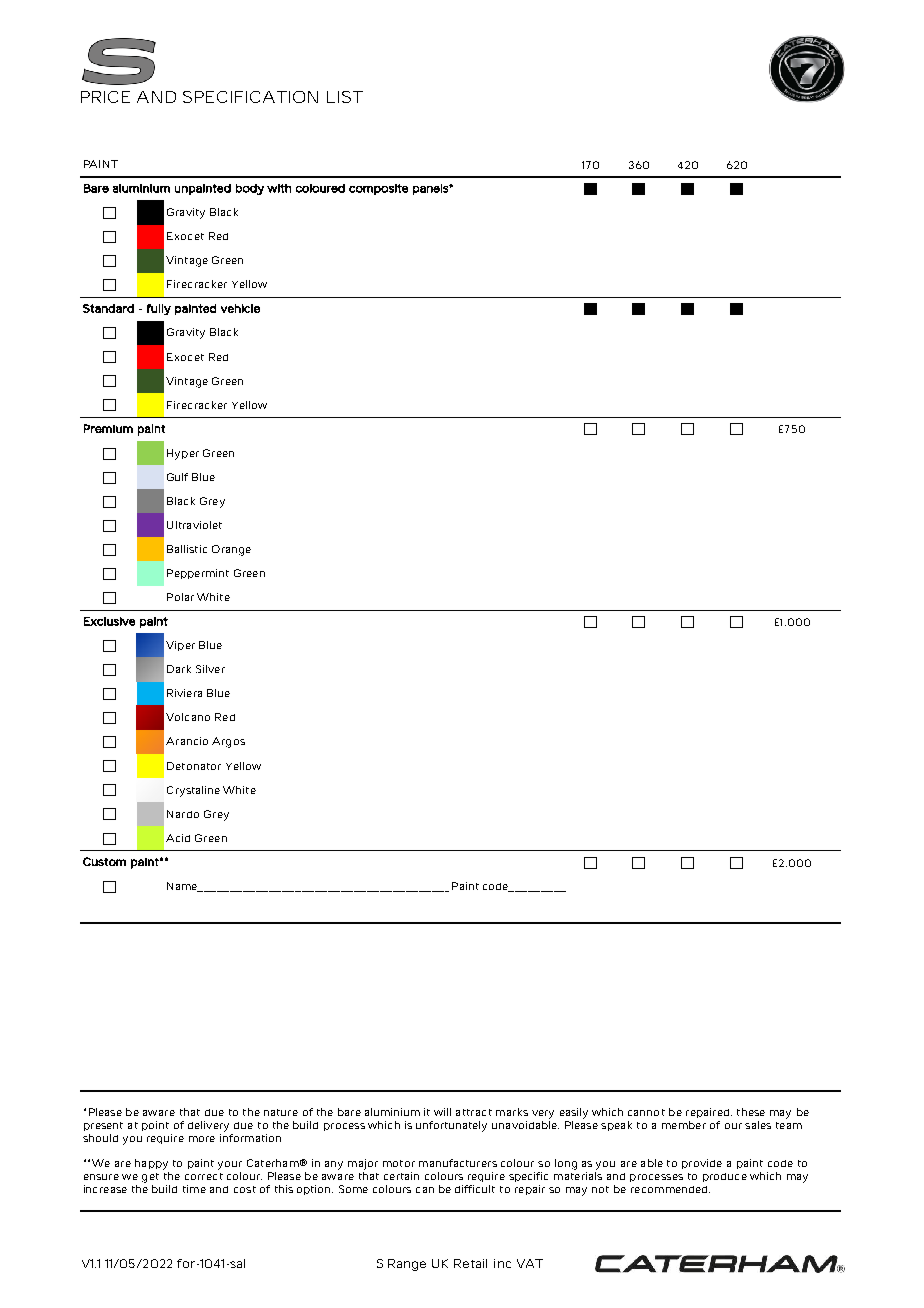 Image resolution: width=924 pixels, height=1308 pixels. I want to click on Silver, so click(210, 669).
